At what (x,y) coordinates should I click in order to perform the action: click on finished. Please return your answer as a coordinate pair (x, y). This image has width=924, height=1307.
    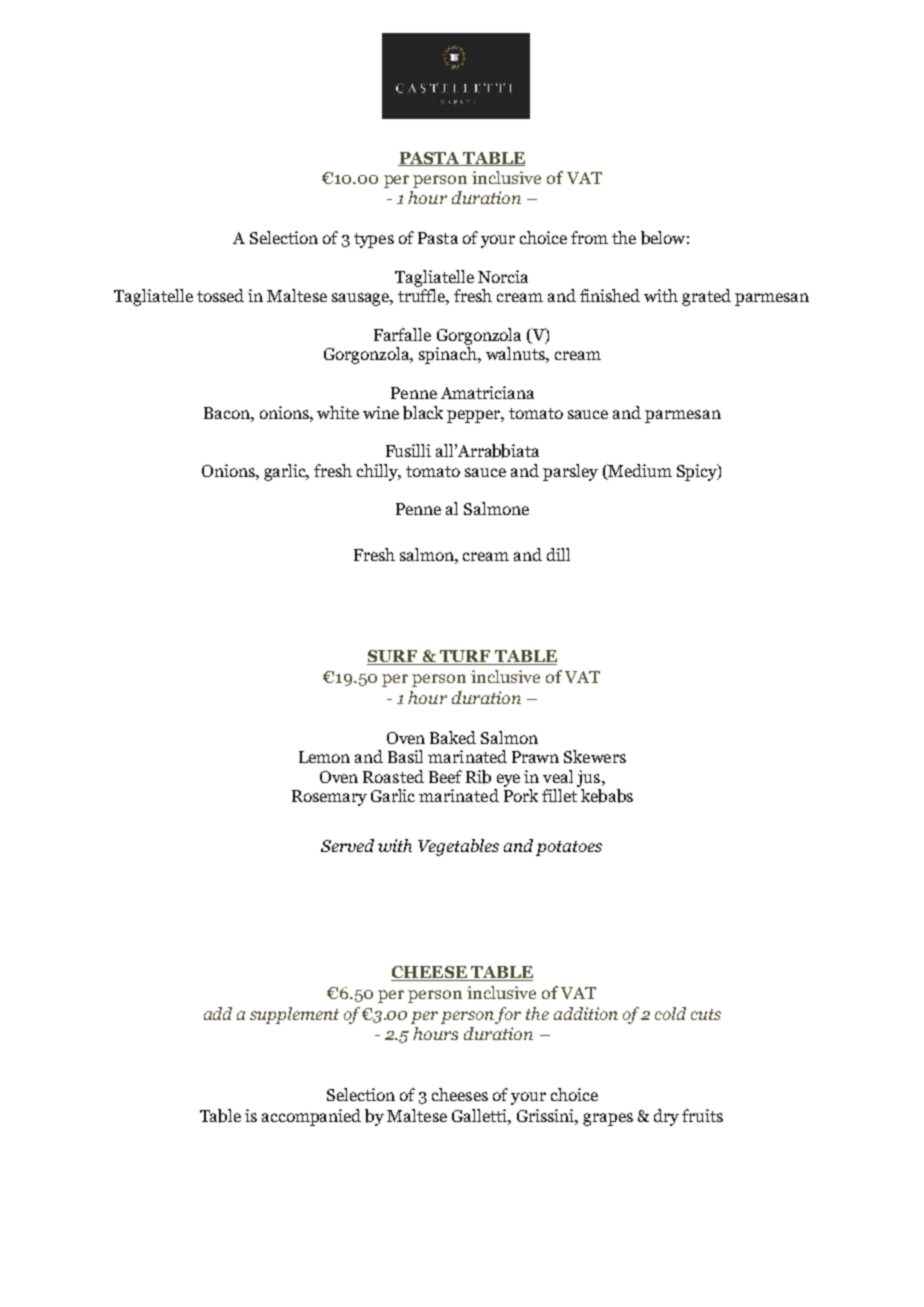
    Looking at the image, I should click on (610, 295).
